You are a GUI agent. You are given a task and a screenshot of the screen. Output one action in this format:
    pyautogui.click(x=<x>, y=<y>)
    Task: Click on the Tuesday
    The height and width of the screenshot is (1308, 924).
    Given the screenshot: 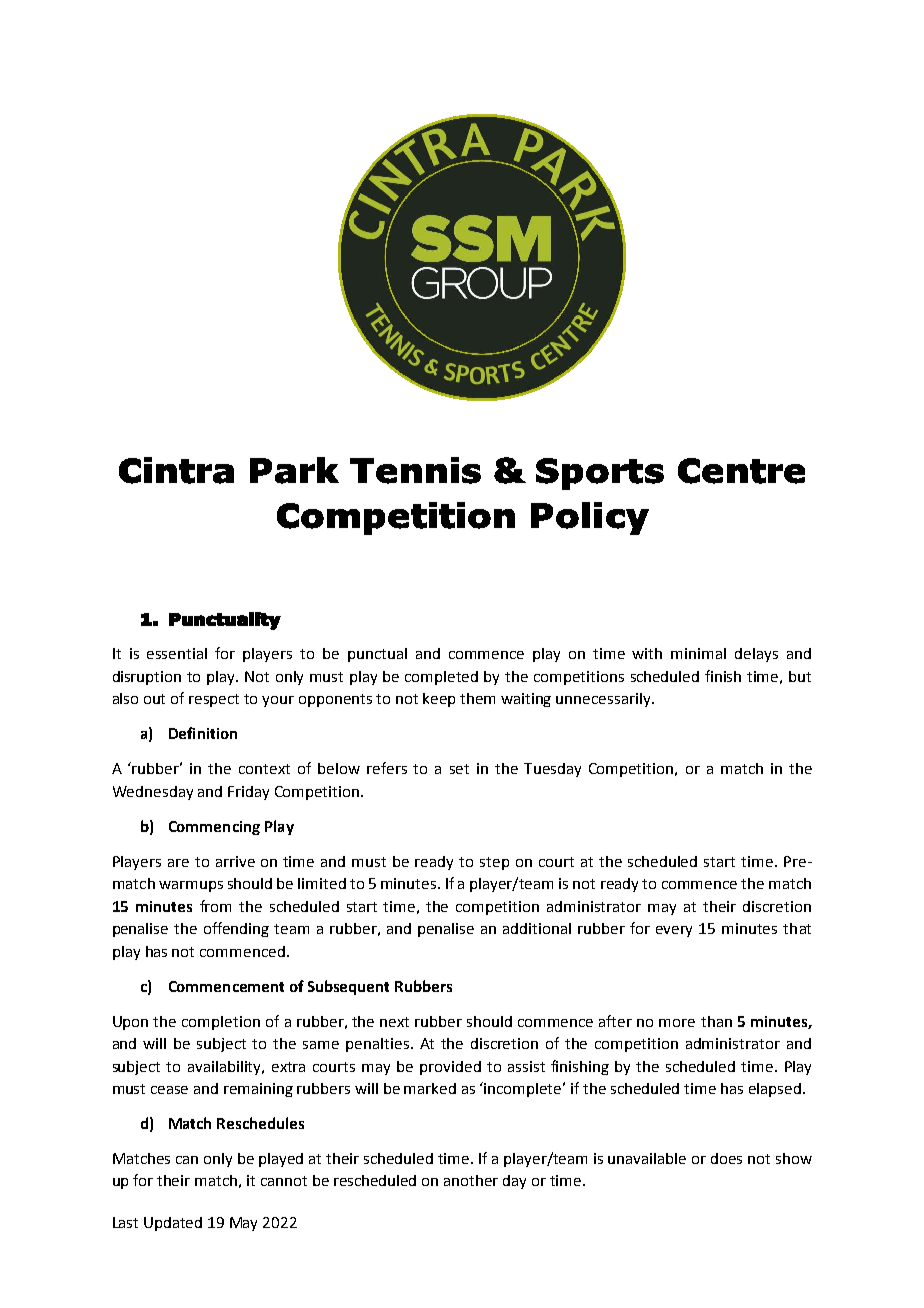 What is the action you would take?
    pyautogui.click(x=552, y=770)
